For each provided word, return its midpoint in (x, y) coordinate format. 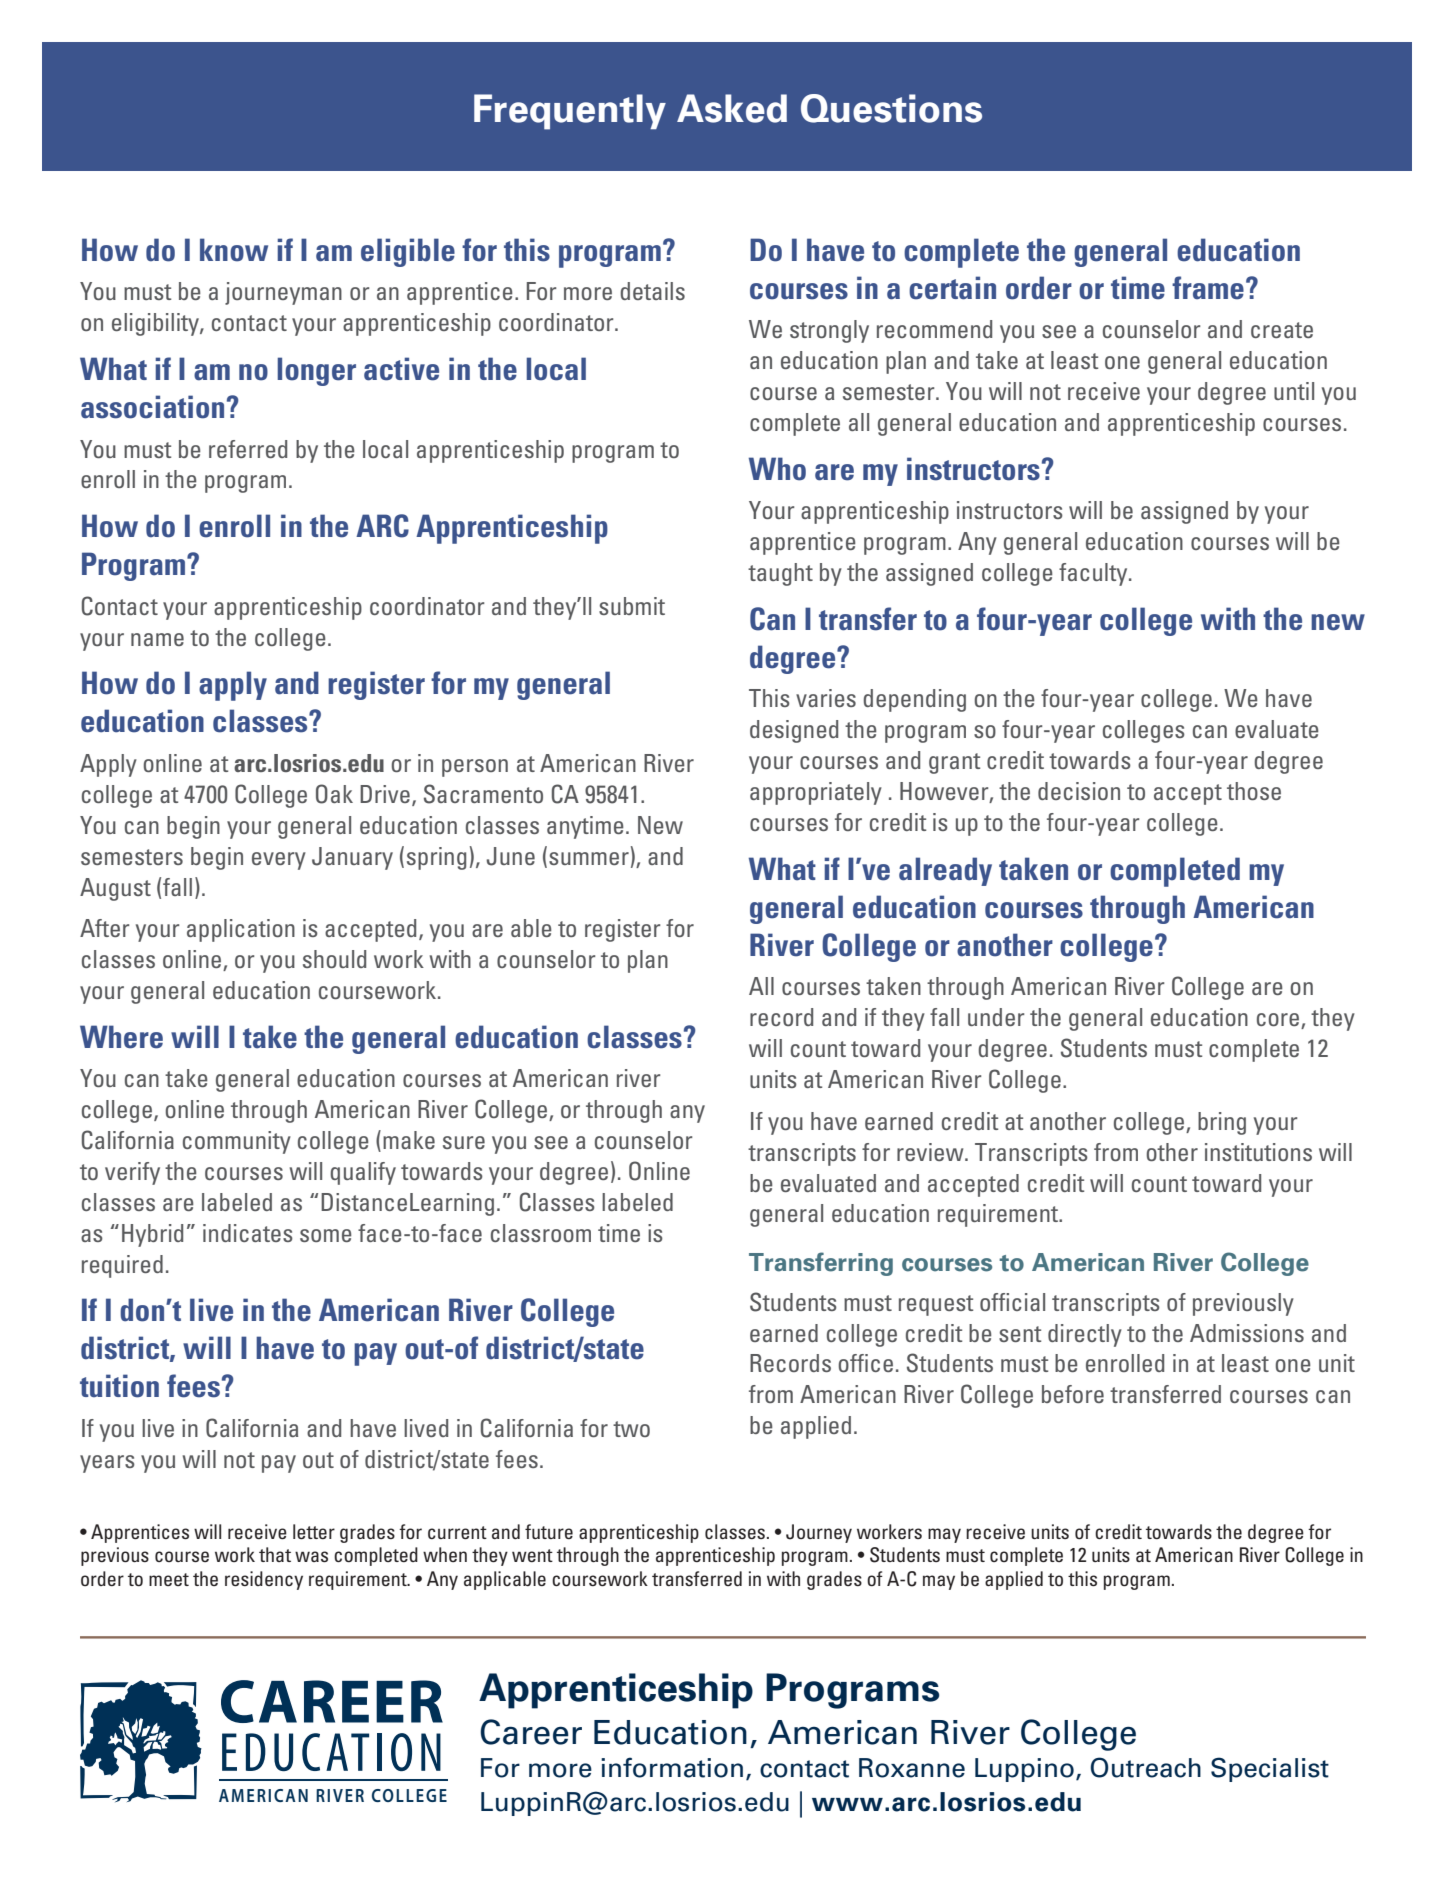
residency (264, 1580)
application (241, 930)
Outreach (1145, 1767)
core (1279, 1021)
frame (1208, 288)
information (672, 1767)
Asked (732, 108)
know (234, 250)
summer (589, 858)
